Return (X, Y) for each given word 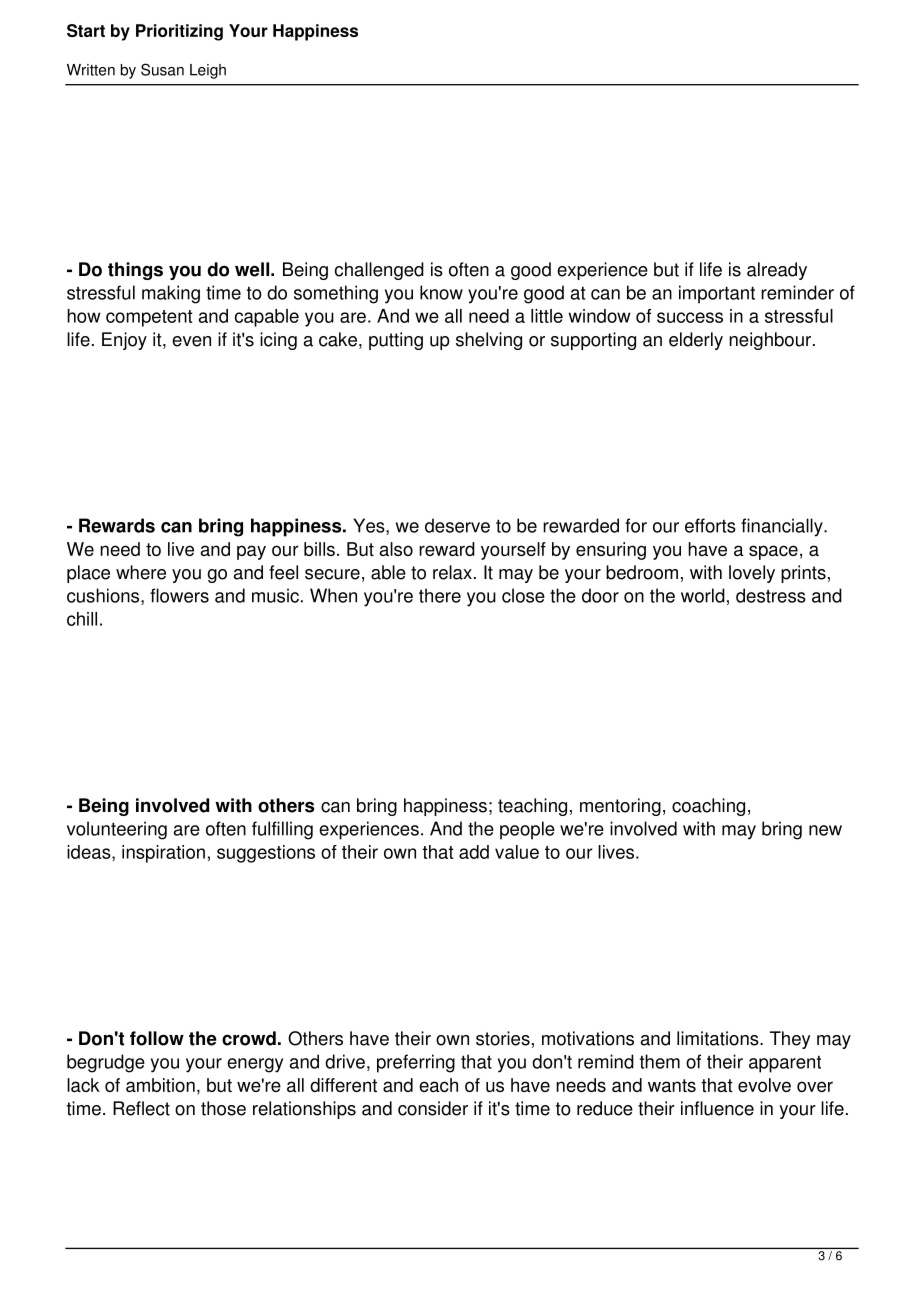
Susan (162, 69)
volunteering (117, 830)
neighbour (771, 341)
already (777, 271)
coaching (708, 807)
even (191, 341)
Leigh (208, 71)
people (527, 830)
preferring (416, 1063)
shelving (489, 341)
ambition (160, 1085)
